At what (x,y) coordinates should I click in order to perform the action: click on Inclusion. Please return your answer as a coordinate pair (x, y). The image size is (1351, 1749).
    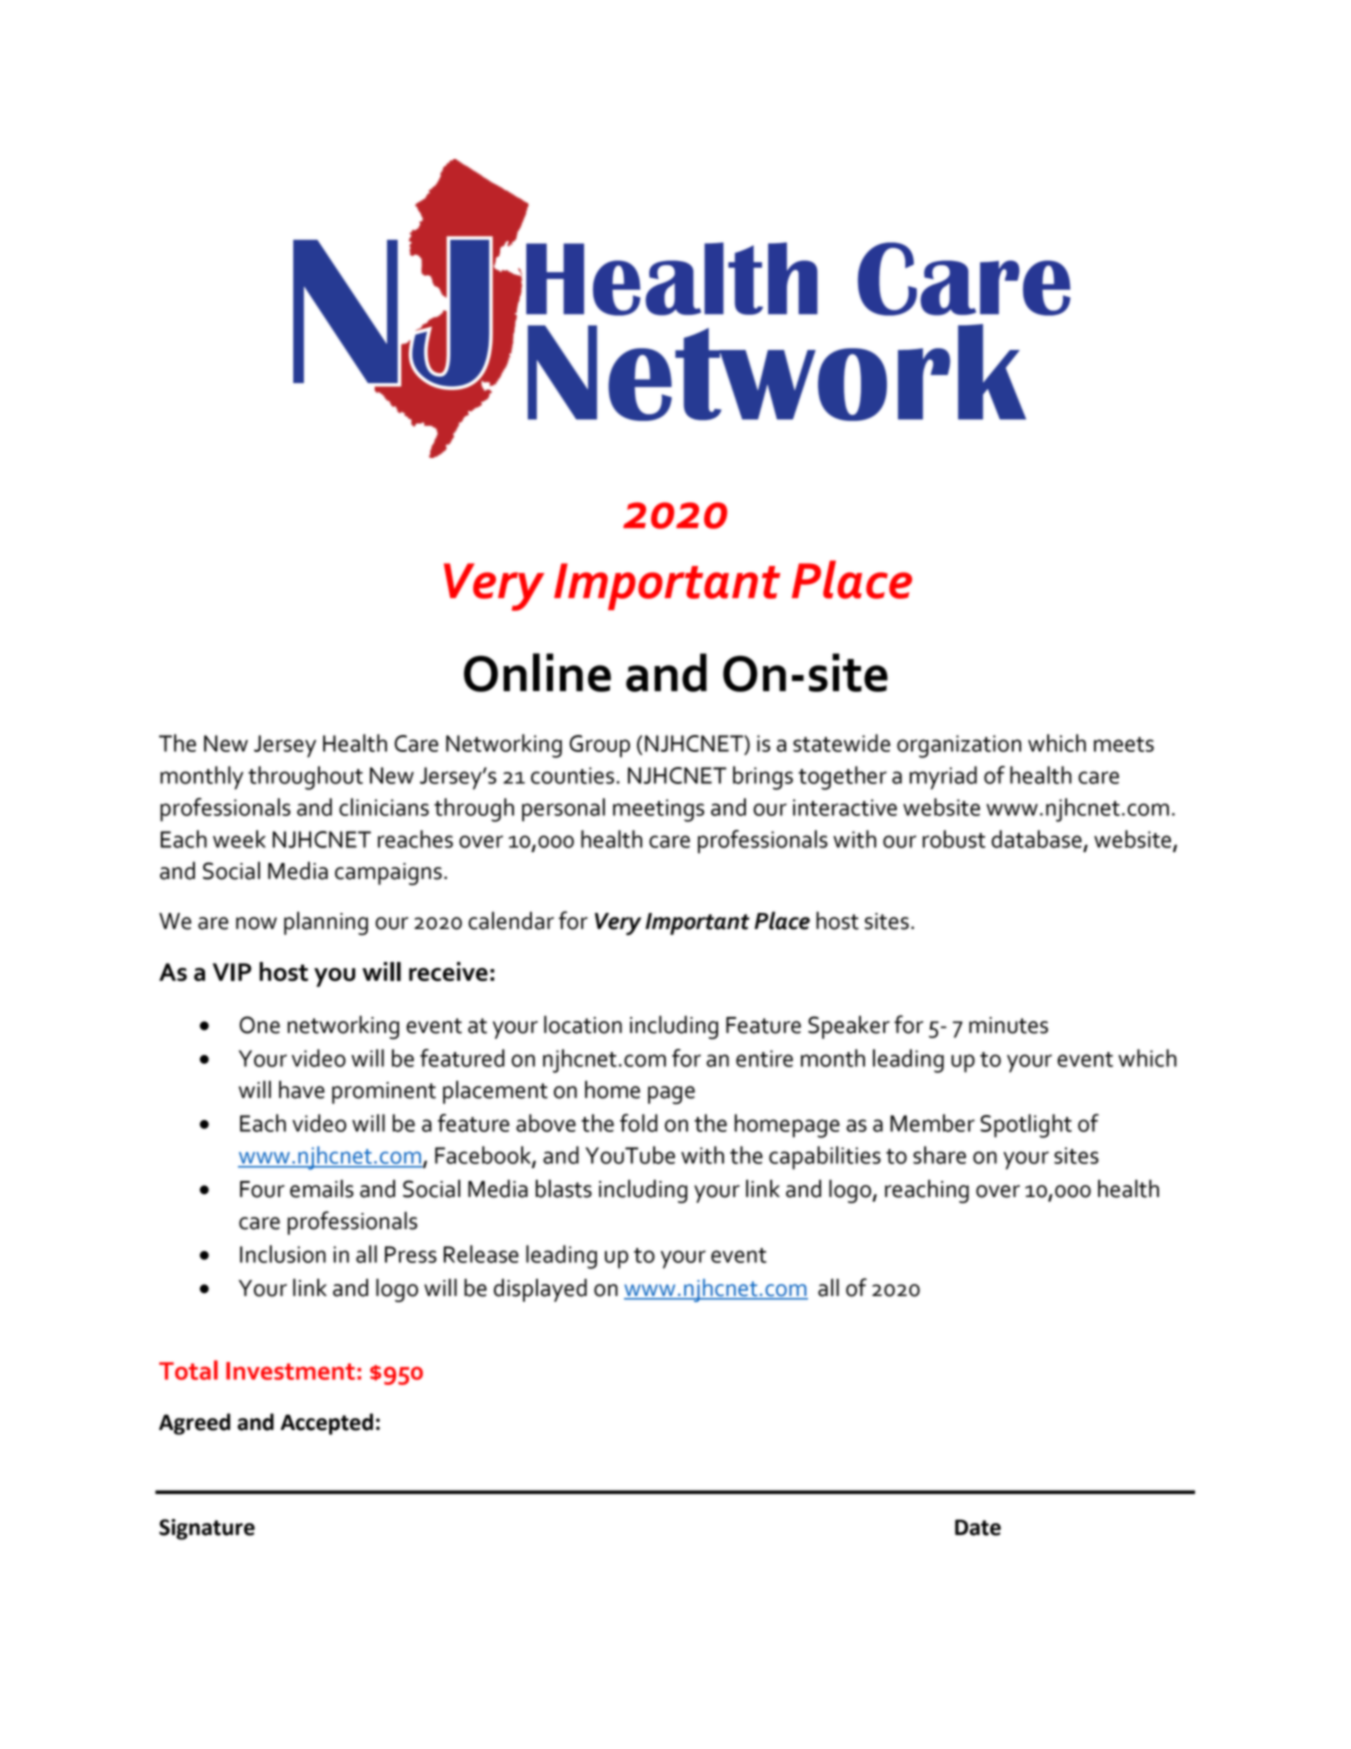
    Looking at the image, I should click on (283, 1254).
